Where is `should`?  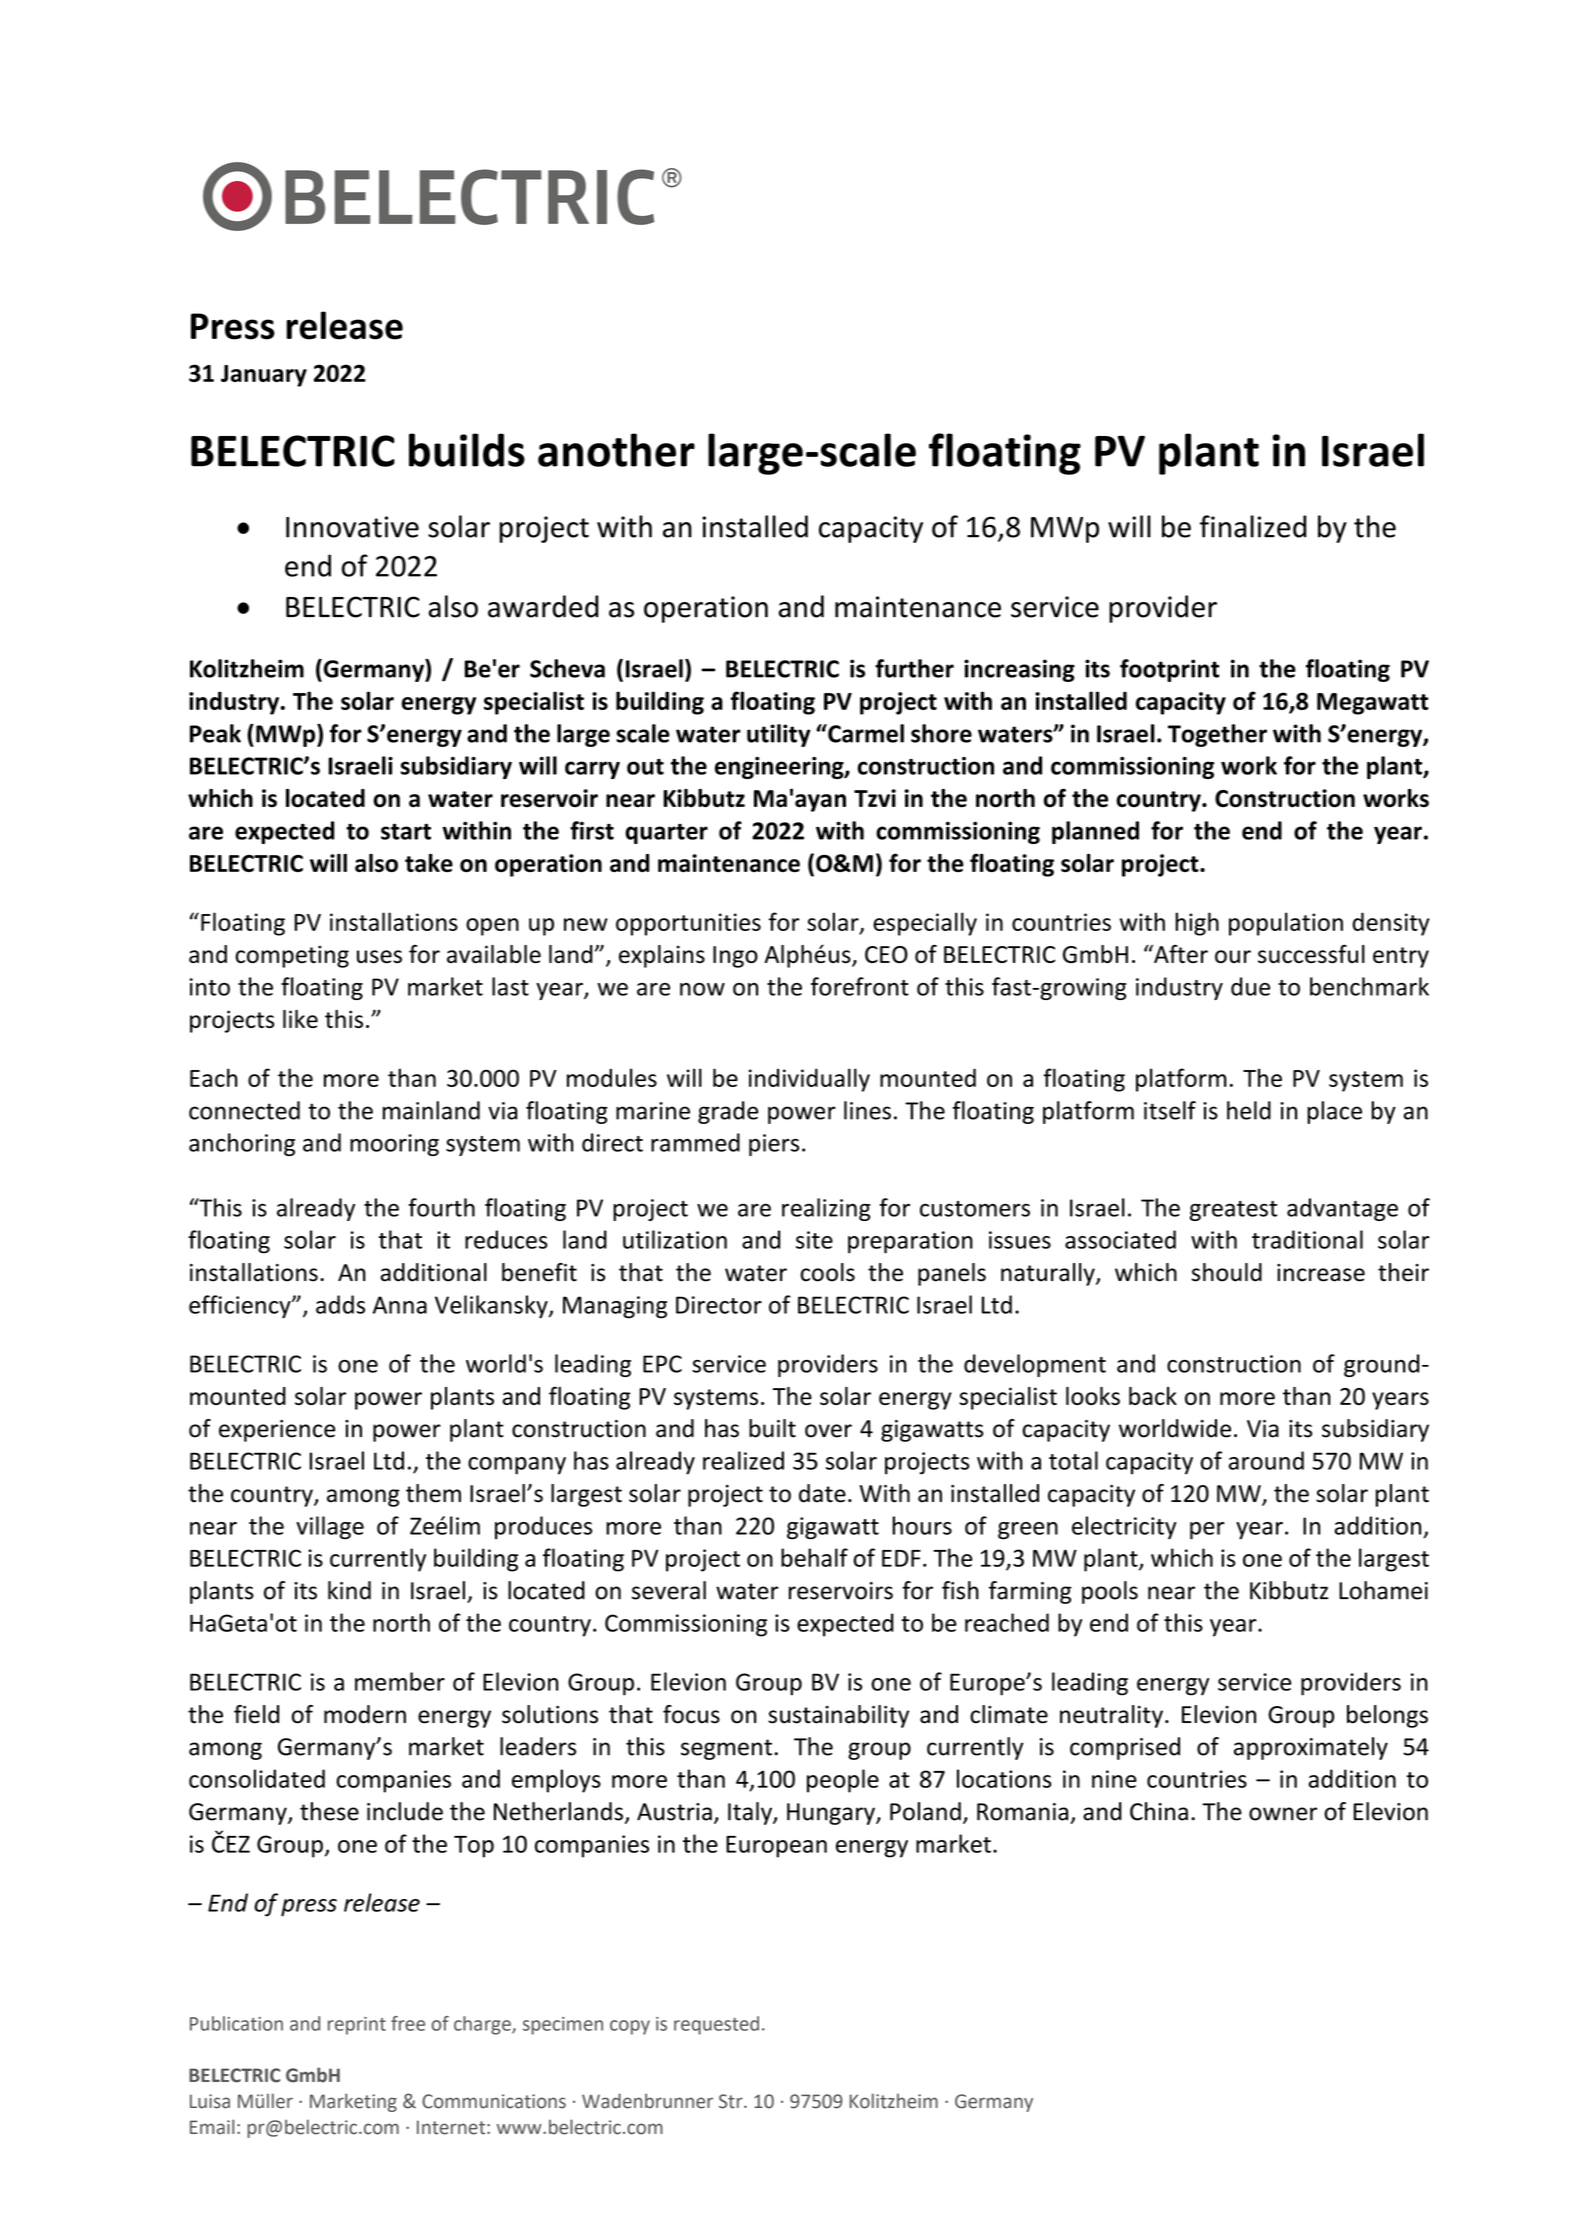 should is located at coordinates (1227, 1272).
